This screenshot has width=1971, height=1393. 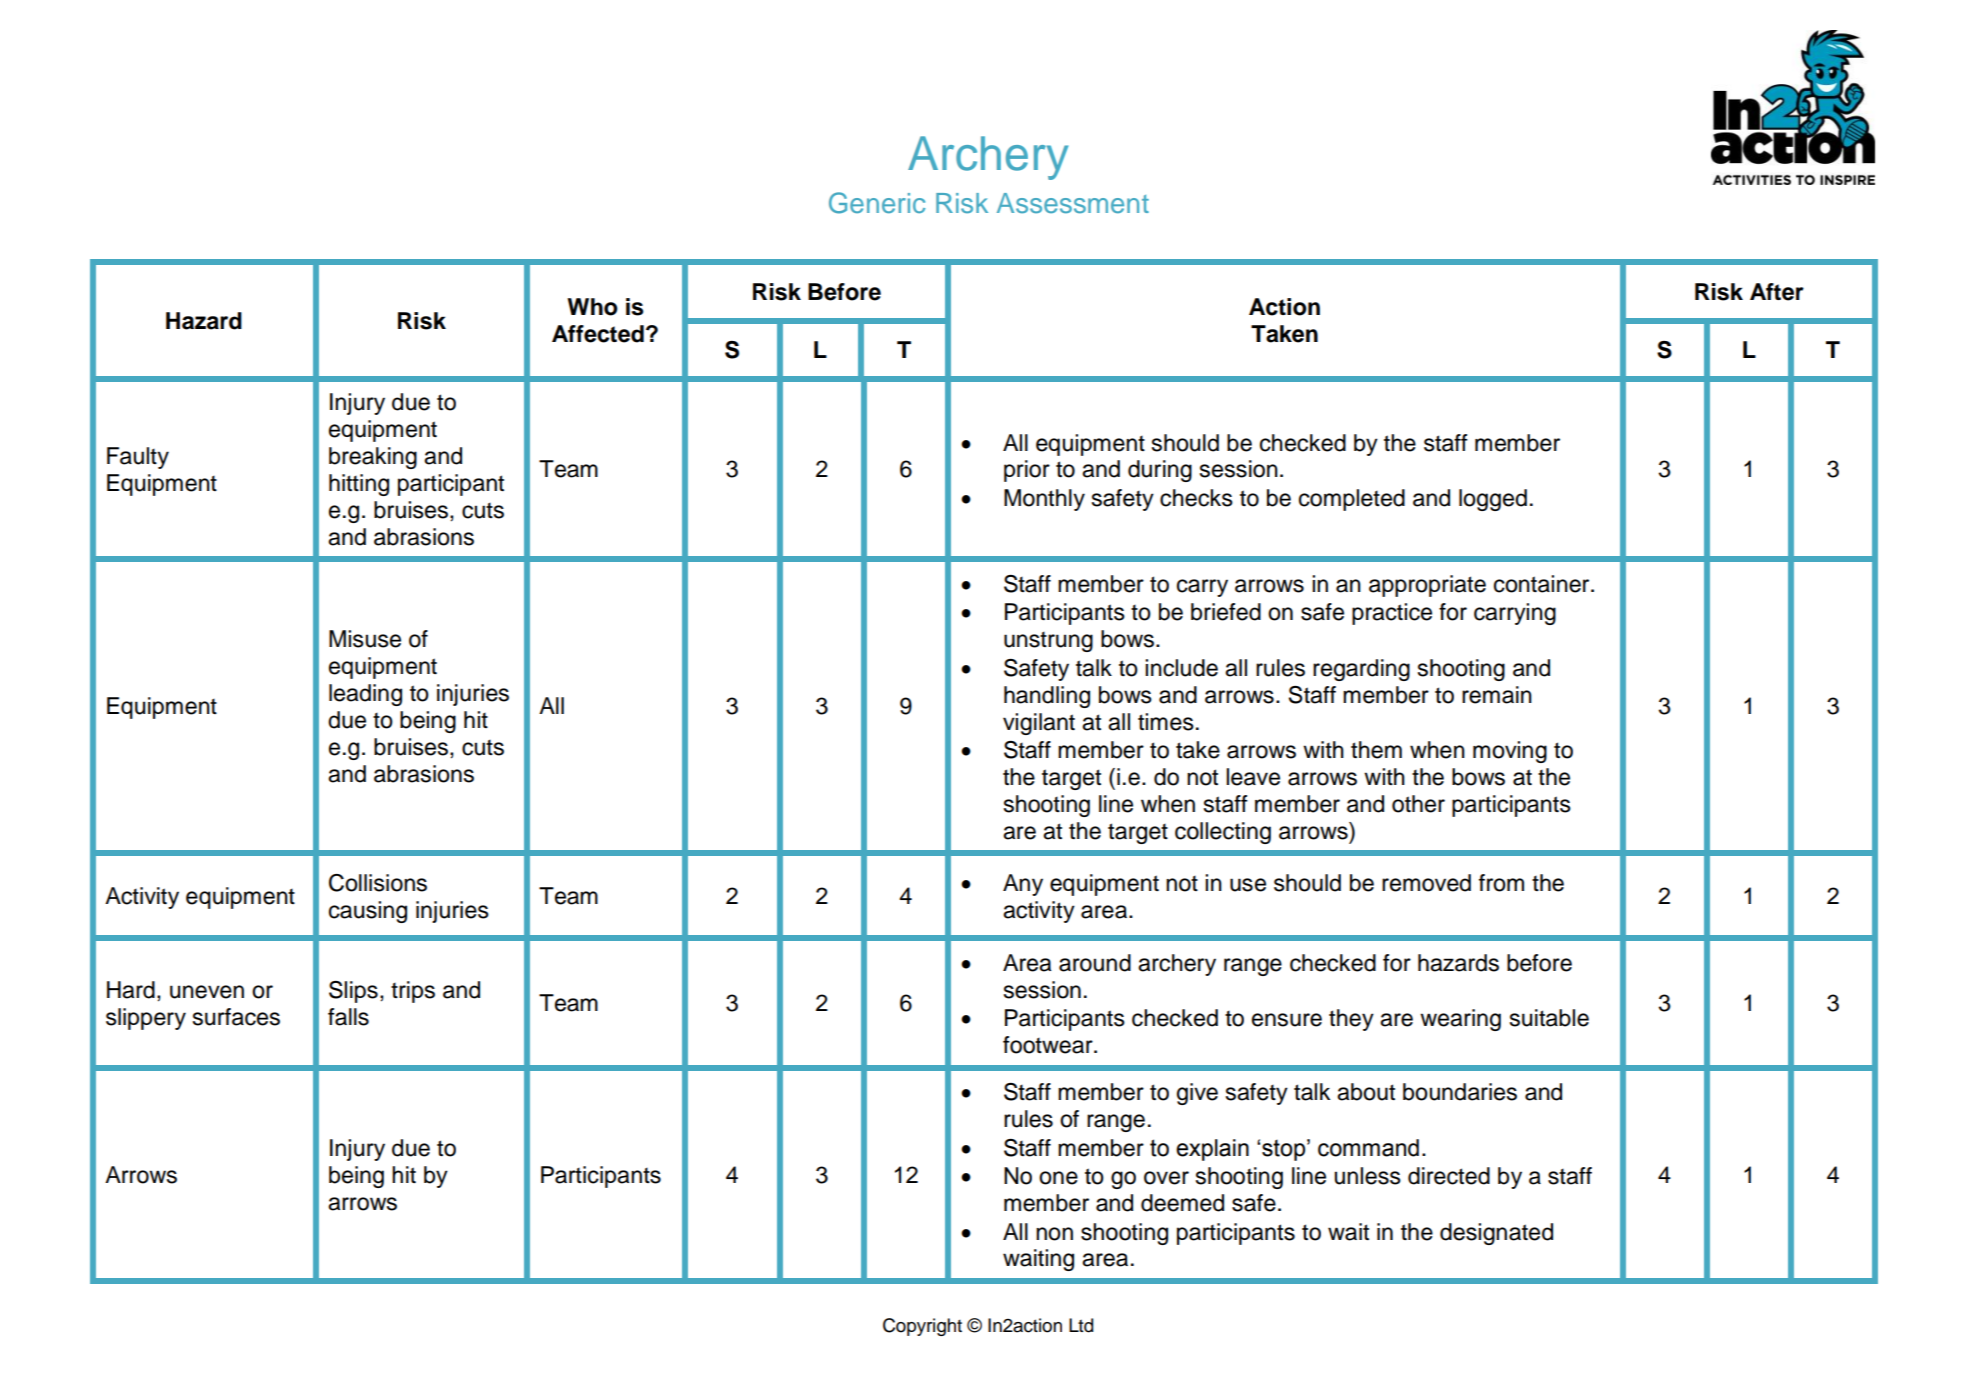 What do you see at coordinates (365, 639) in the screenshot?
I see `Misuse` at bounding box center [365, 639].
